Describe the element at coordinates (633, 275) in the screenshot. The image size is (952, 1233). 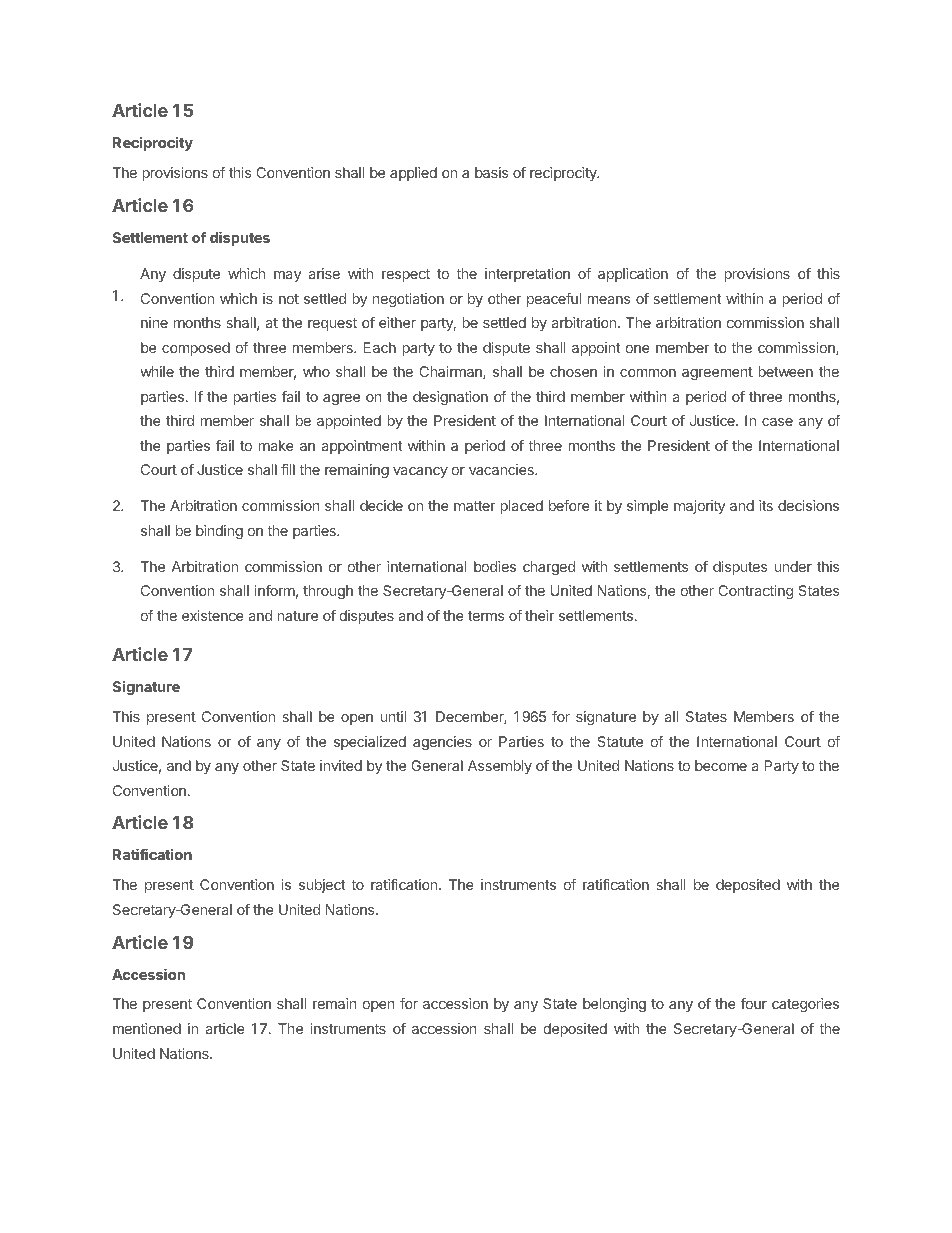
I see `application` at that location.
